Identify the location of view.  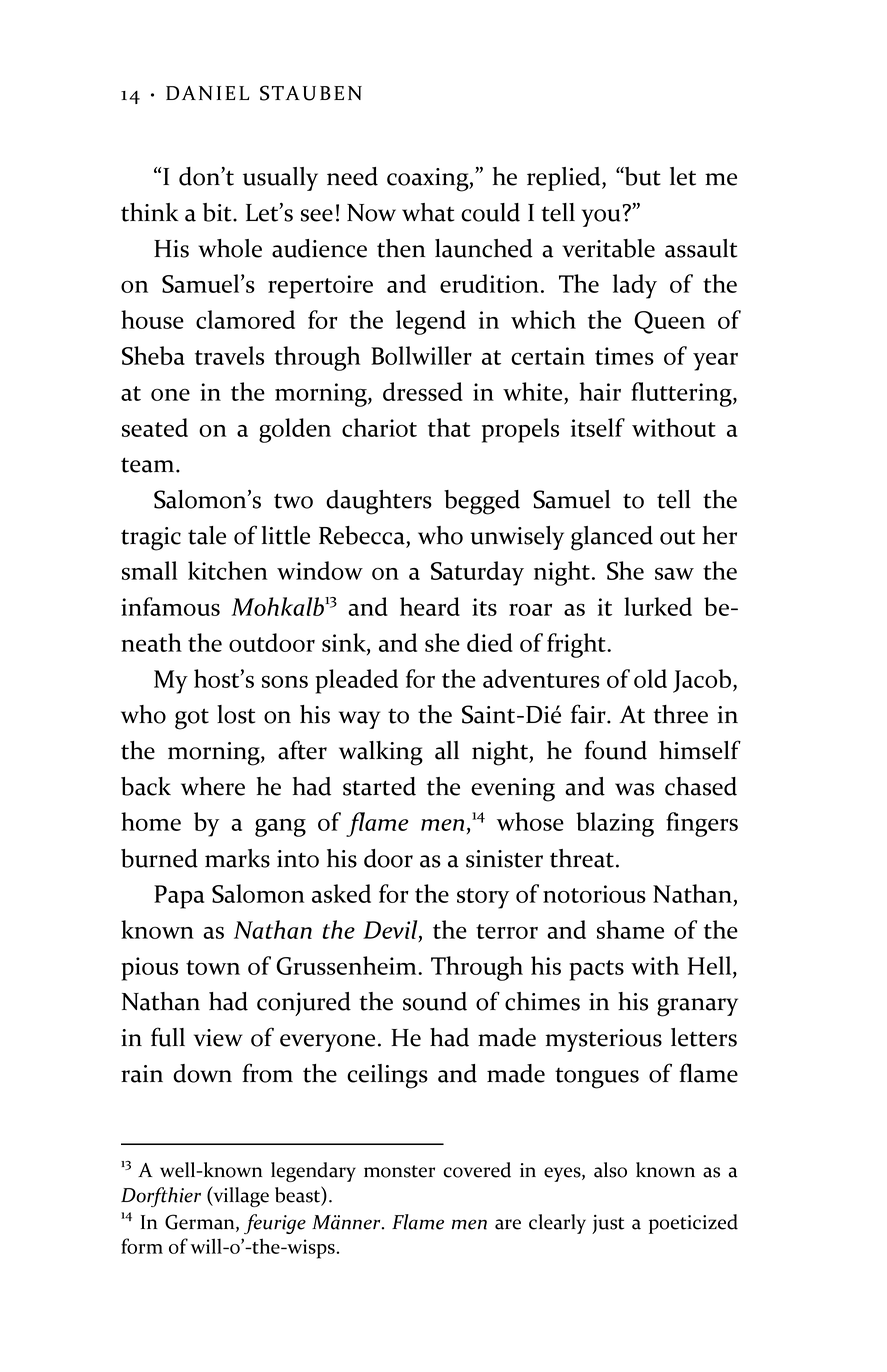
(218, 1038).
